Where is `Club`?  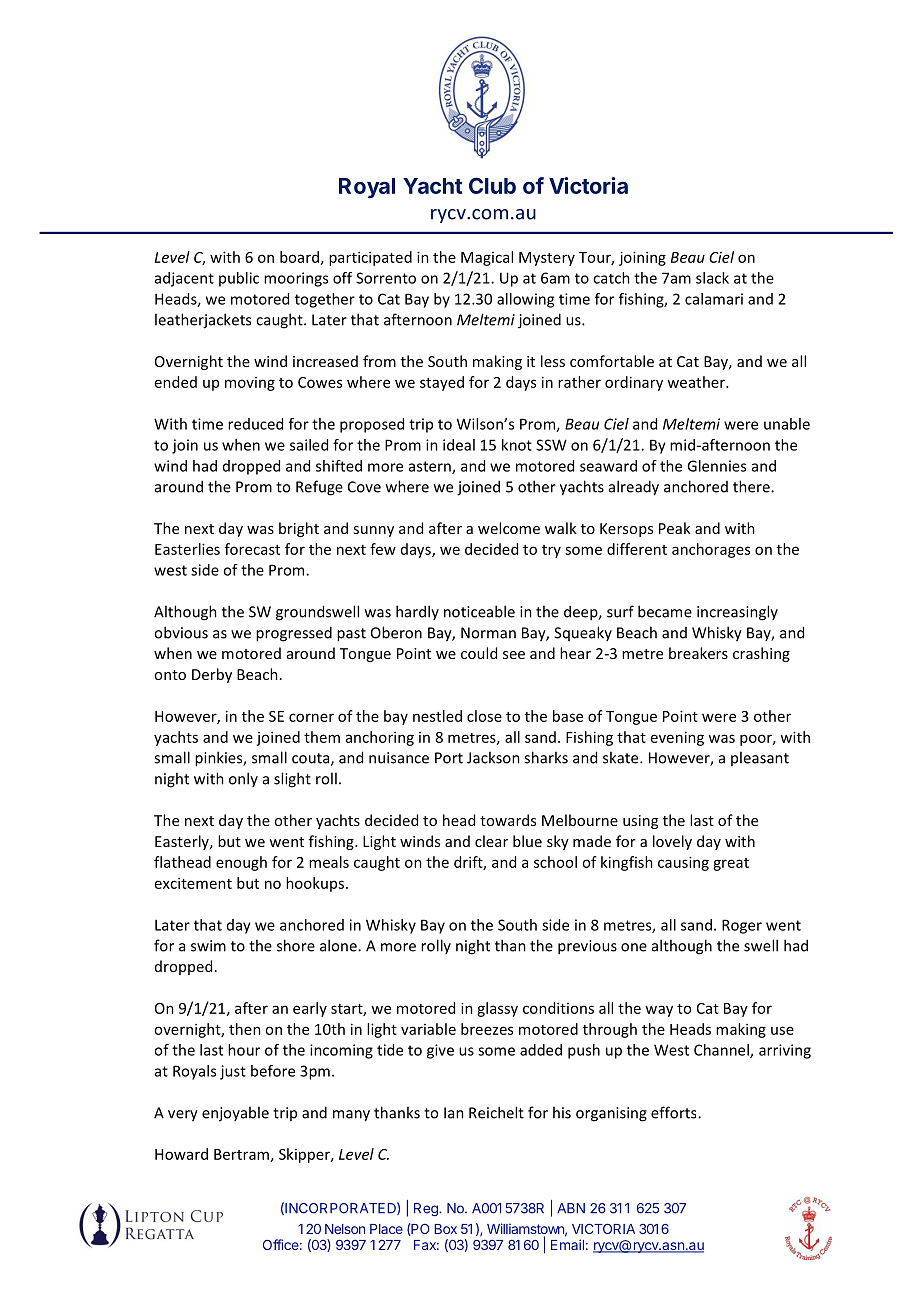 Club is located at coordinates (492, 185).
